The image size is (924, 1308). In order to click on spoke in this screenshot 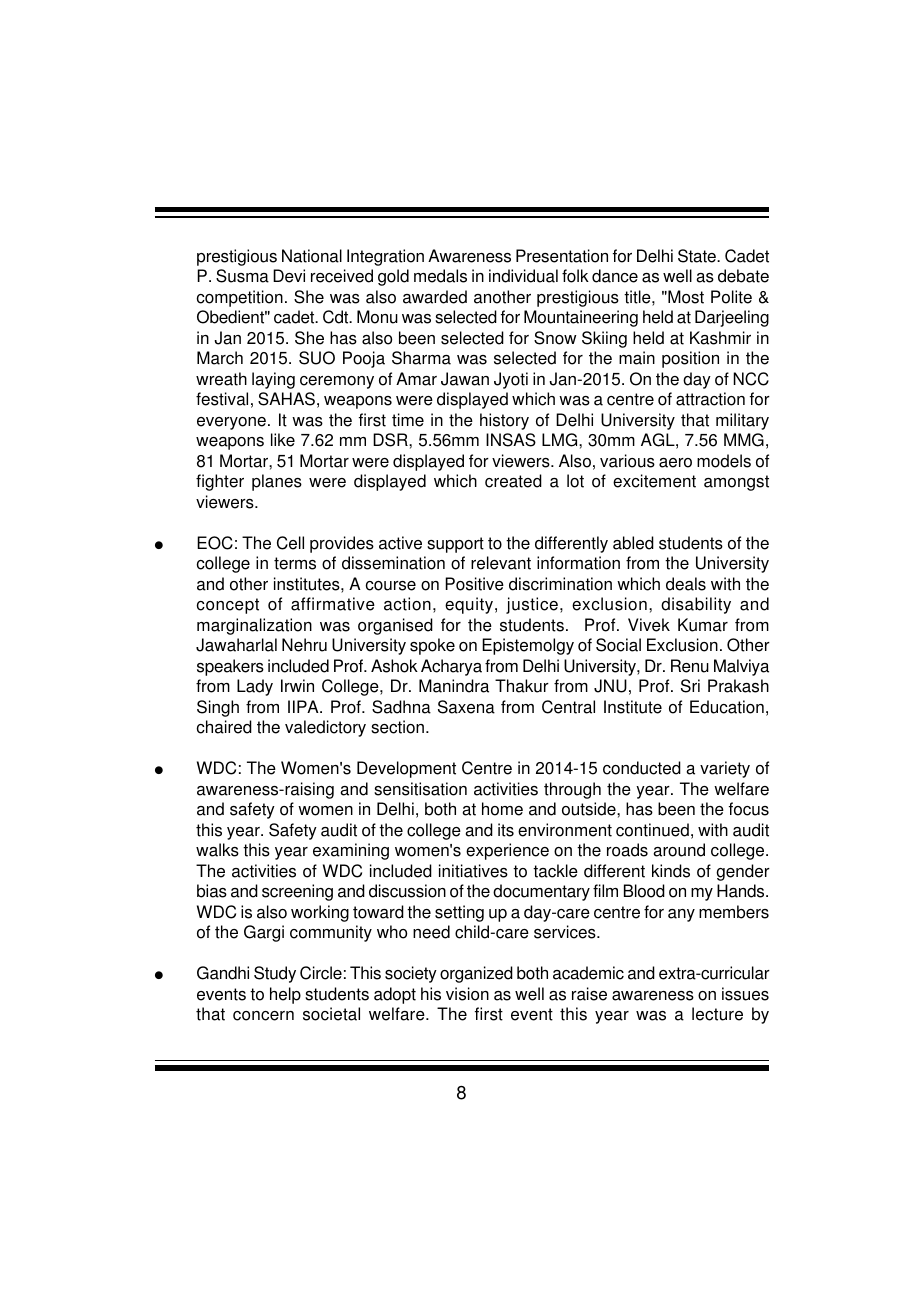, I will do `click(432, 646)`.
